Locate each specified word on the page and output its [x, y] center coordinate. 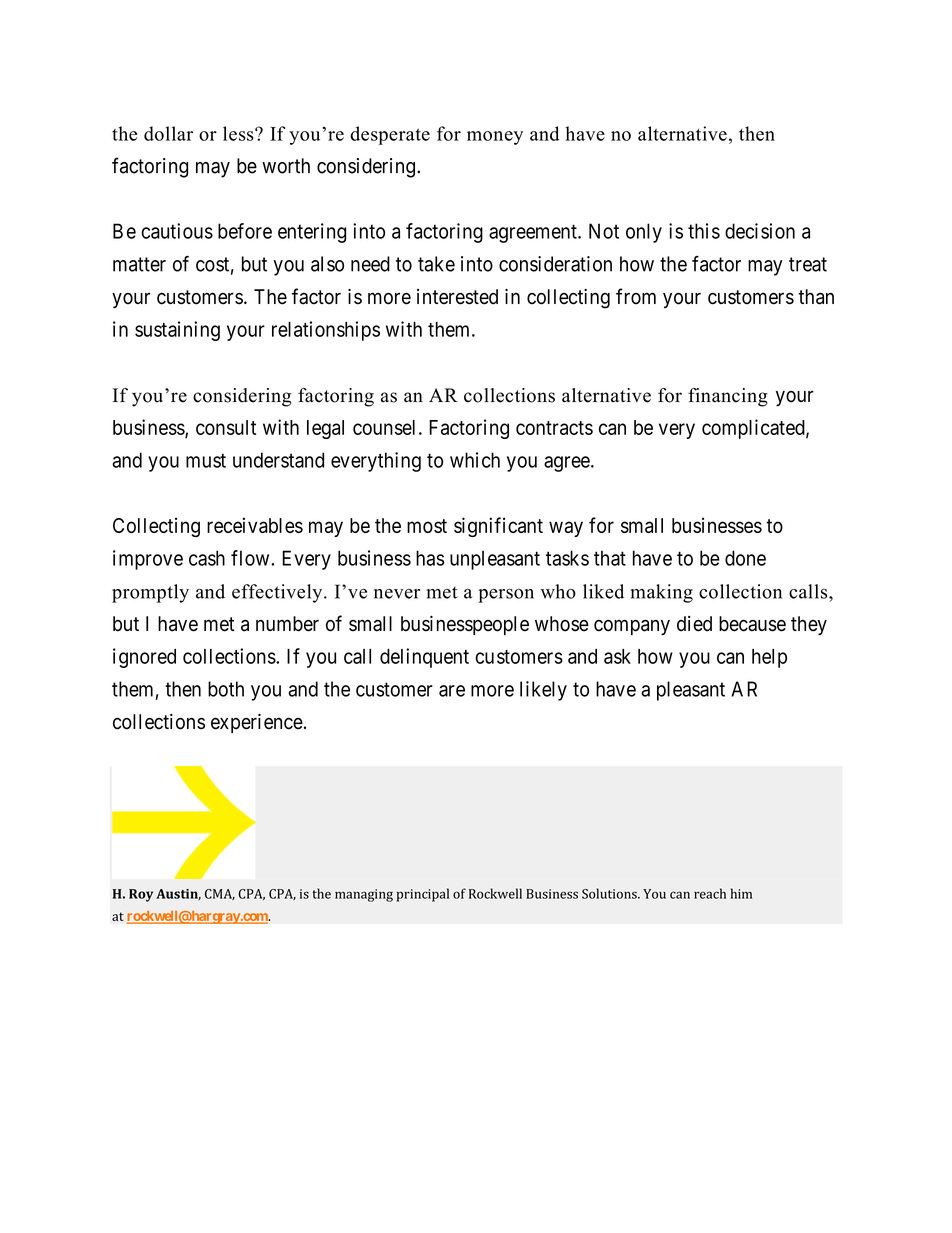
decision [760, 231]
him [741, 893]
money [495, 138]
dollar [168, 133]
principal [423, 895]
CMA [220, 894]
